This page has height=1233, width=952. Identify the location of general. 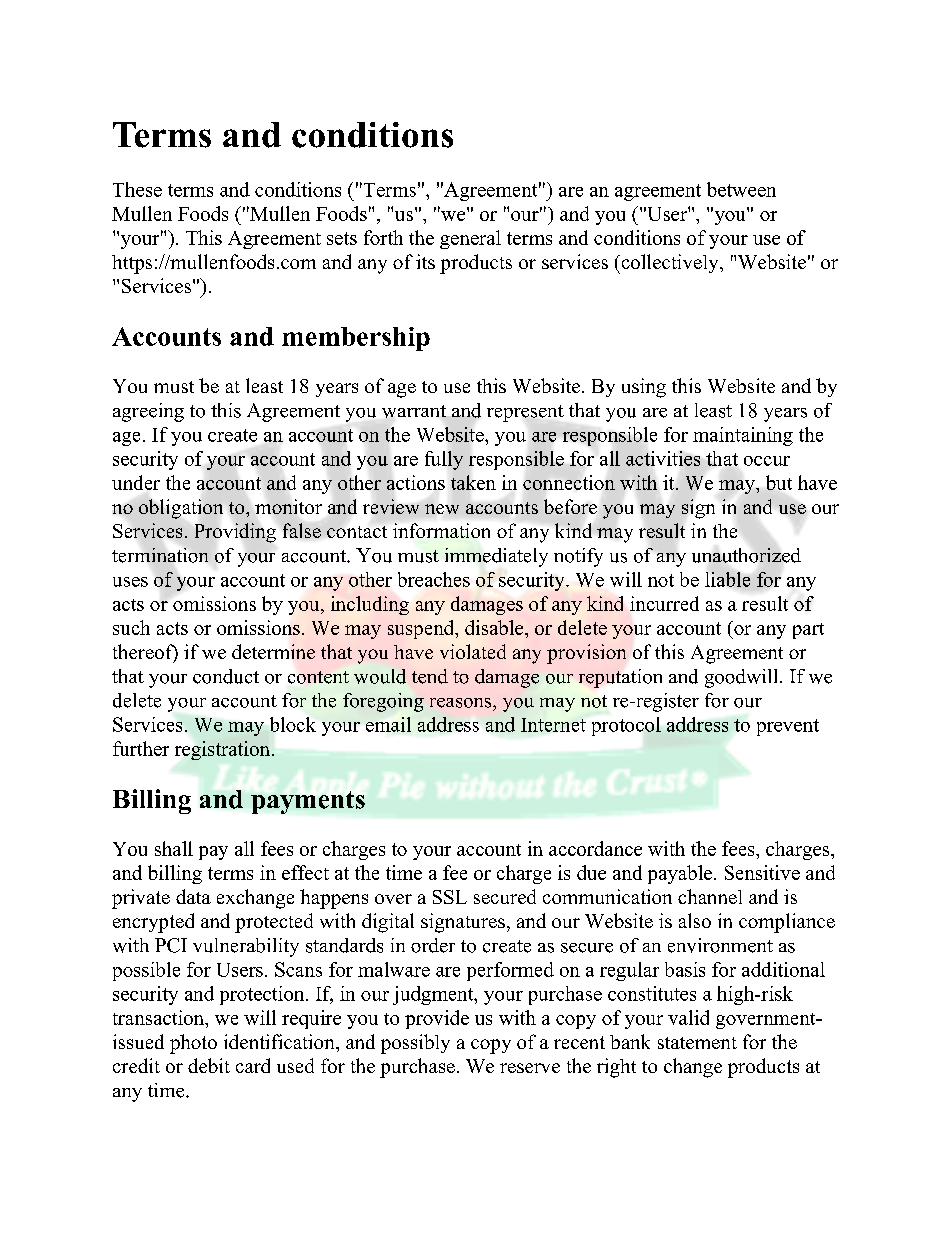
(470, 239).
